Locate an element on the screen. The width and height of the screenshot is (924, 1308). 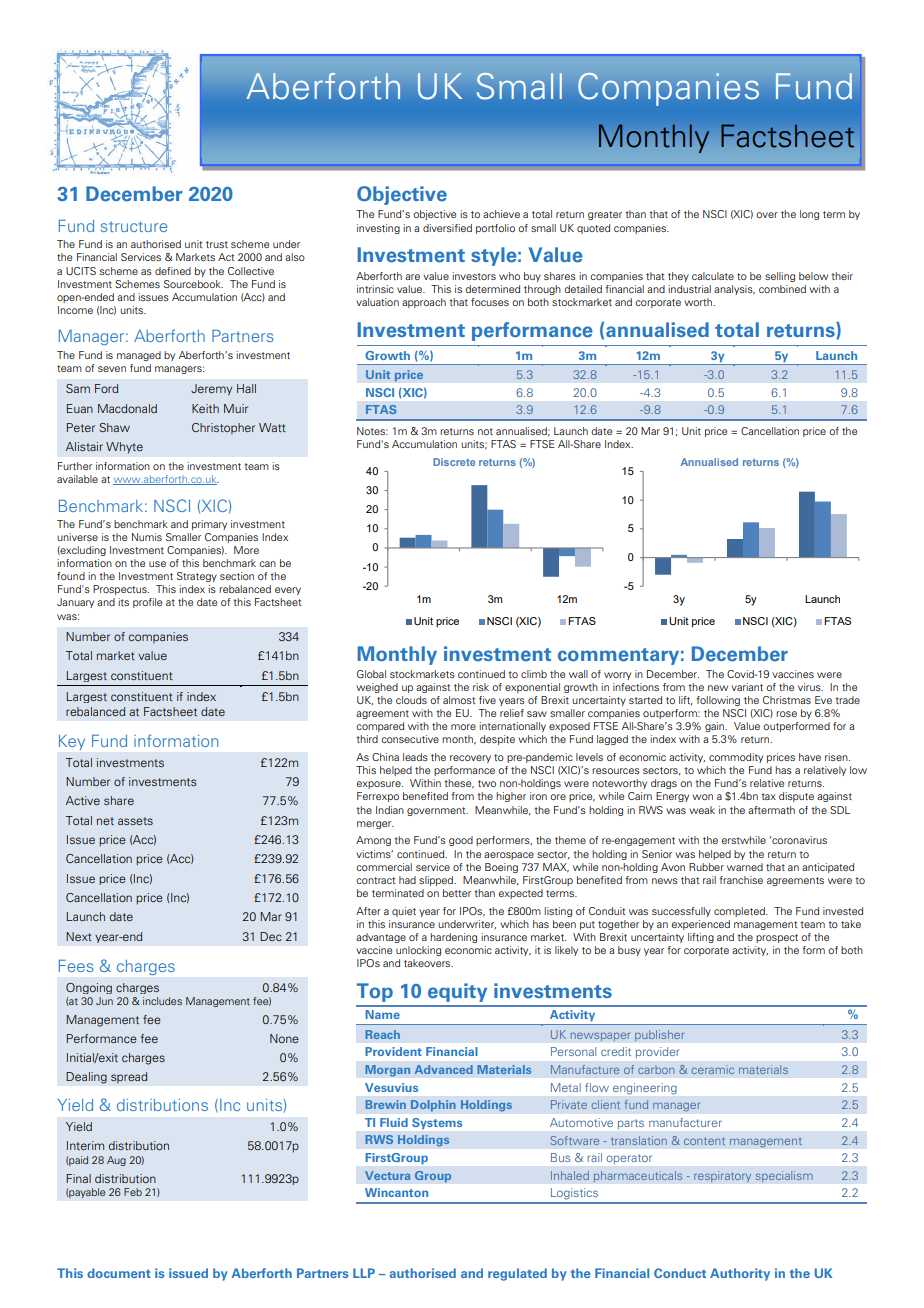
Next is located at coordinates (79, 936).
